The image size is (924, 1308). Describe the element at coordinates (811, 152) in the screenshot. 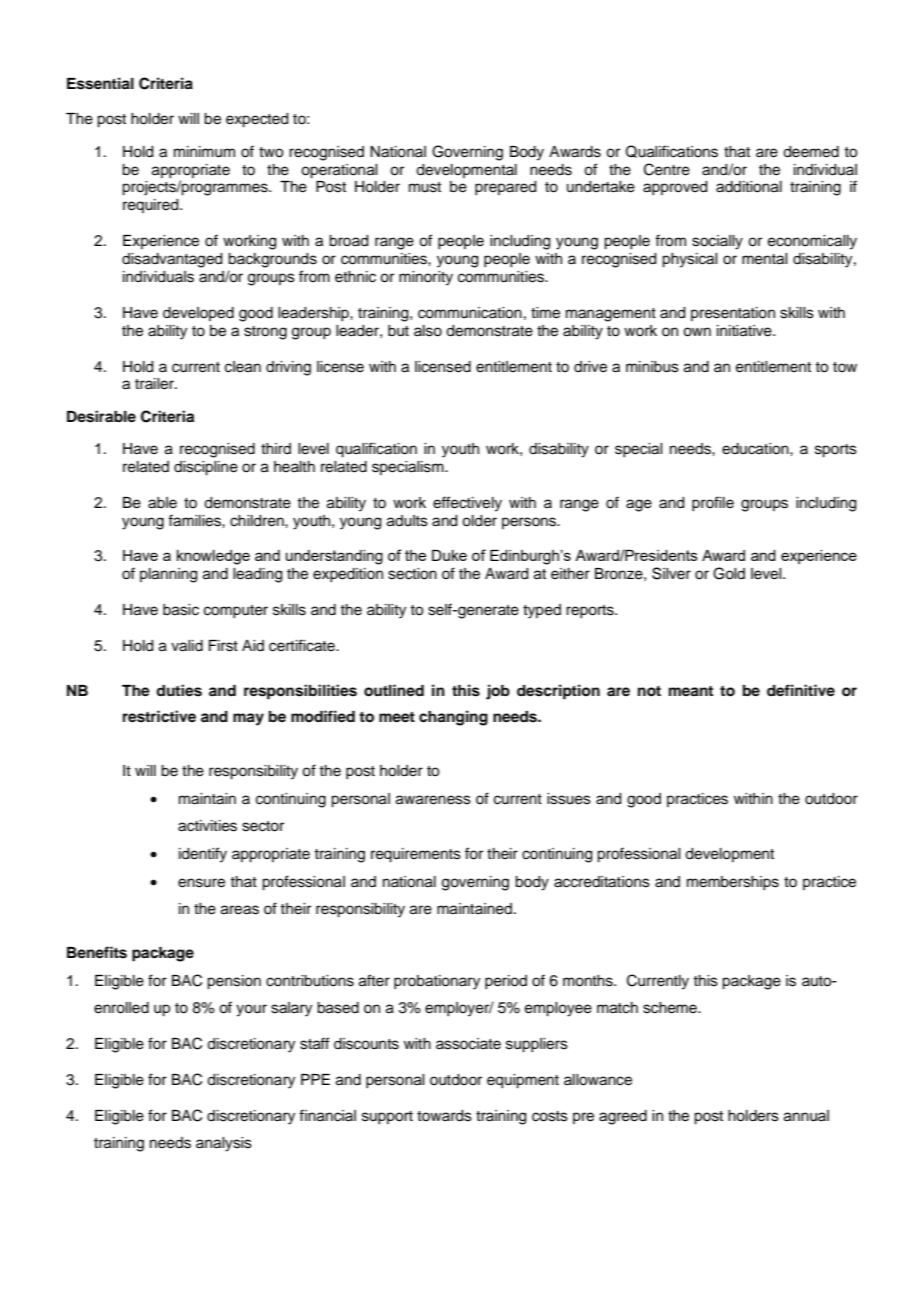

I see `deemed` at that location.
